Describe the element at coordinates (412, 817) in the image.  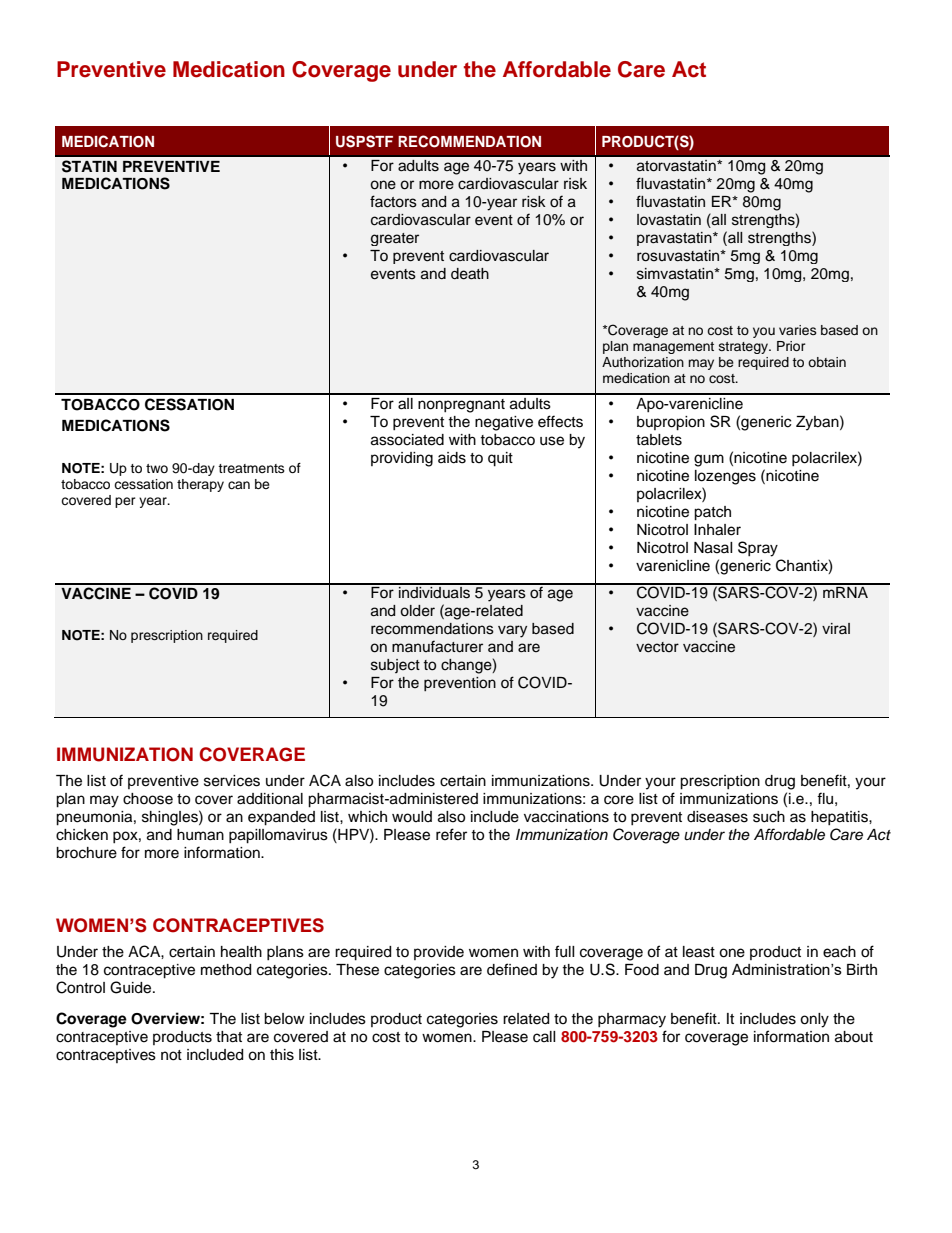
I see `would` at that location.
